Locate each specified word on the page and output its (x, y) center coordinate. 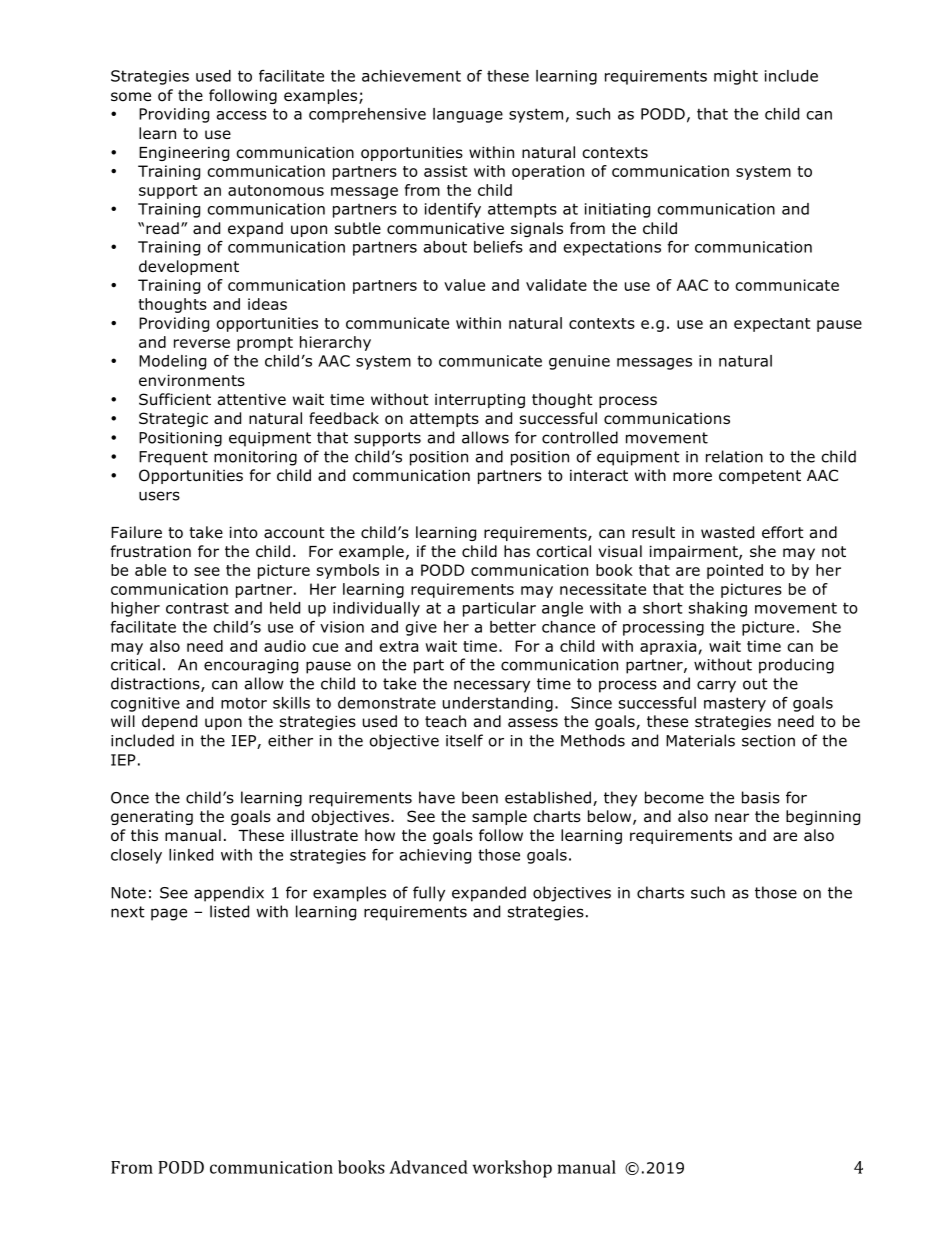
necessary (492, 686)
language (468, 115)
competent (760, 477)
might (736, 77)
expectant (772, 325)
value (464, 285)
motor (244, 703)
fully (429, 894)
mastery (735, 704)
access (242, 115)
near (732, 817)
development (189, 267)
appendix (229, 894)
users (159, 496)
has (517, 551)
